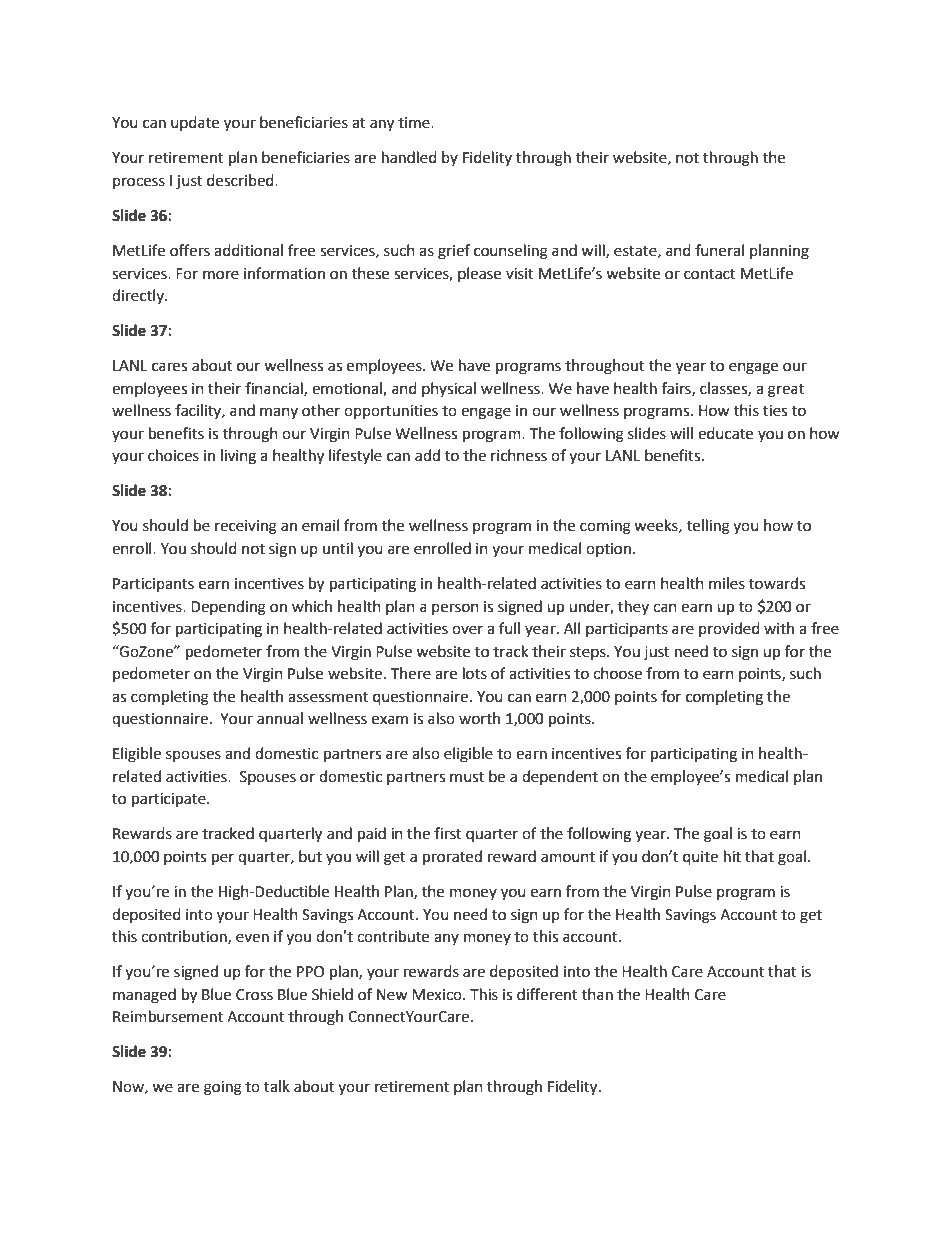 Image resolution: width=952 pixels, height=1233 pixels. Describe the element at coordinates (195, 123) in the screenshot. I see `update` at that location.
